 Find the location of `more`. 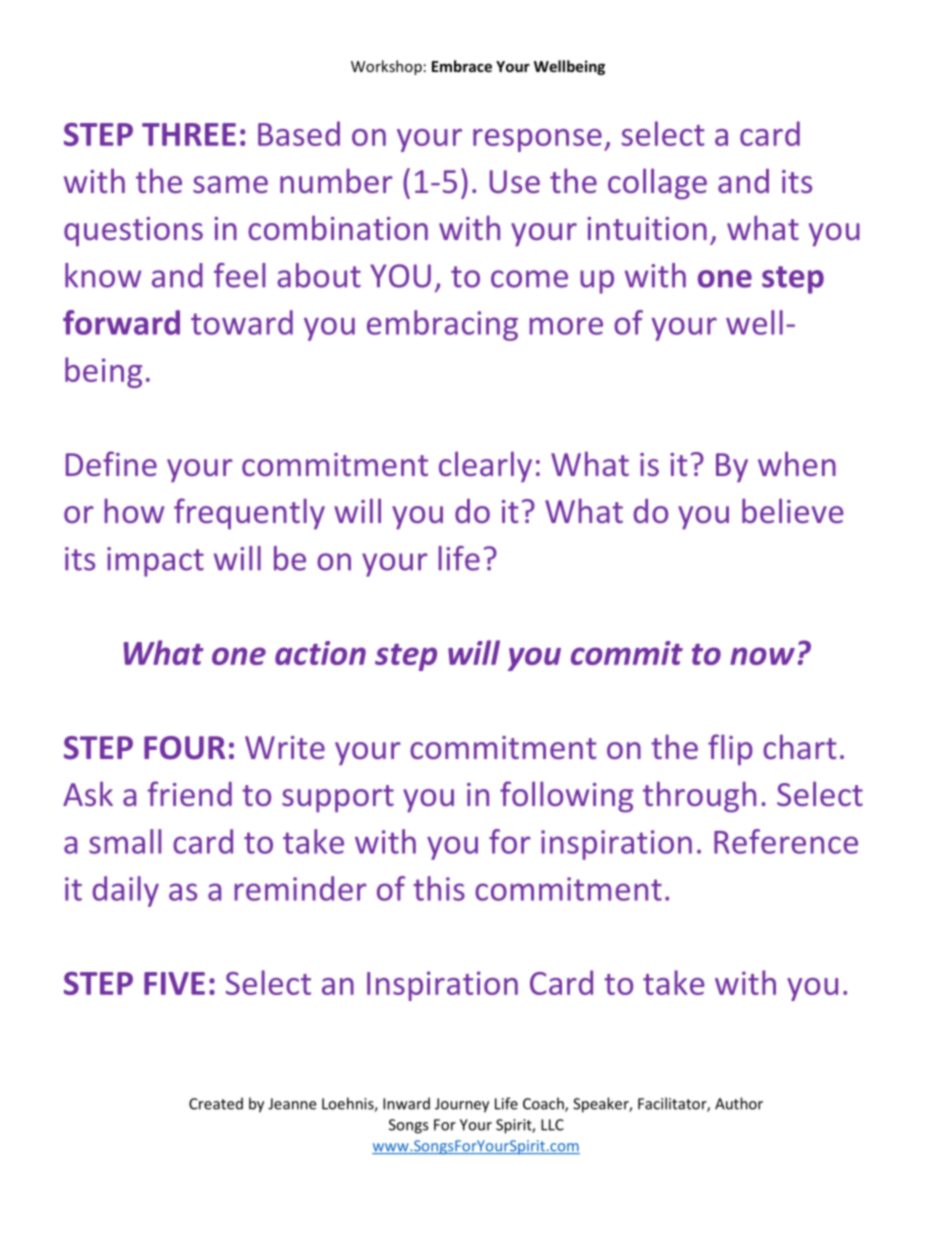

more is located at coordinates (566, 326).
